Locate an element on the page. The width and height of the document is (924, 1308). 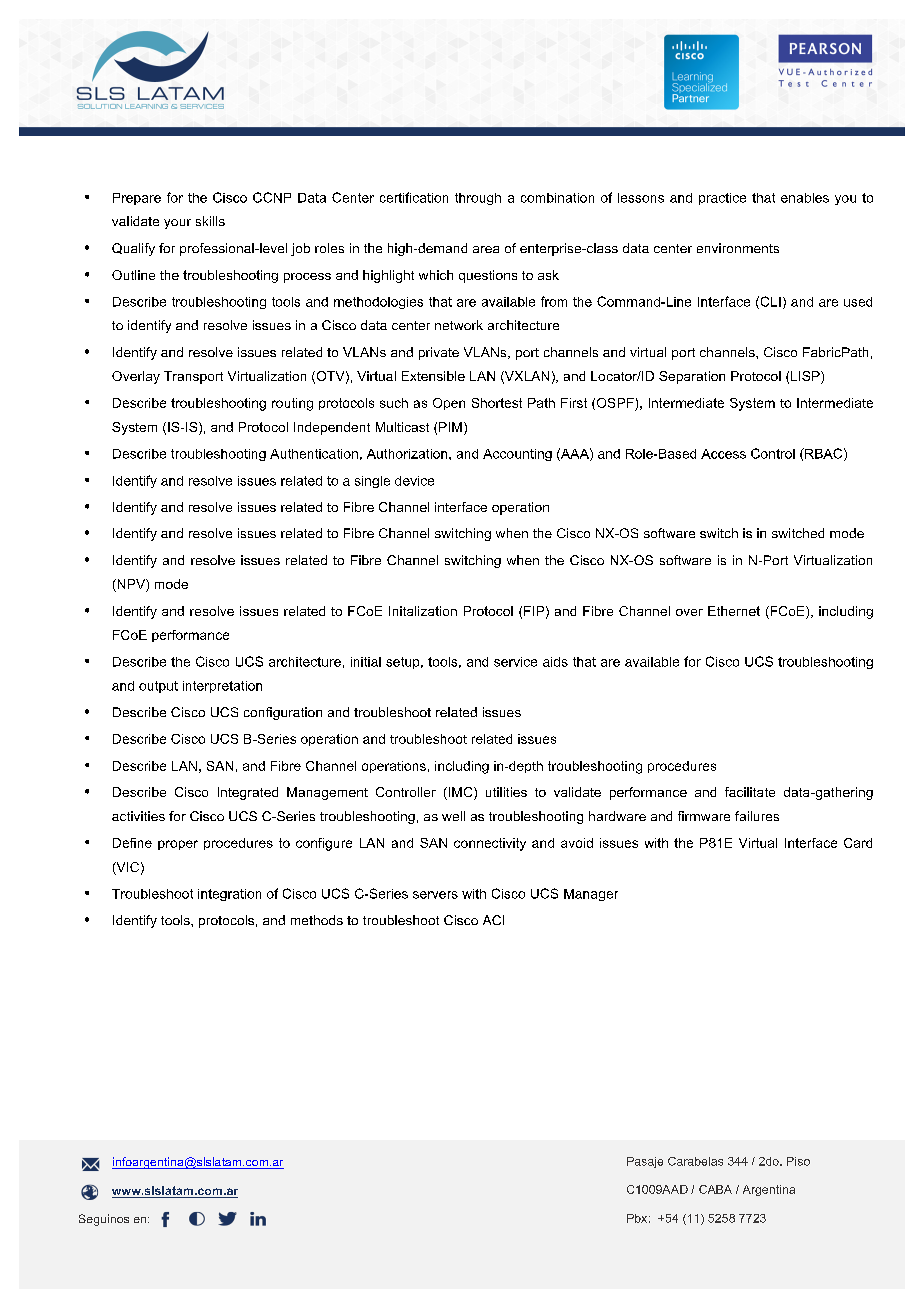
Authentication is located at coordinates (314, 454).
